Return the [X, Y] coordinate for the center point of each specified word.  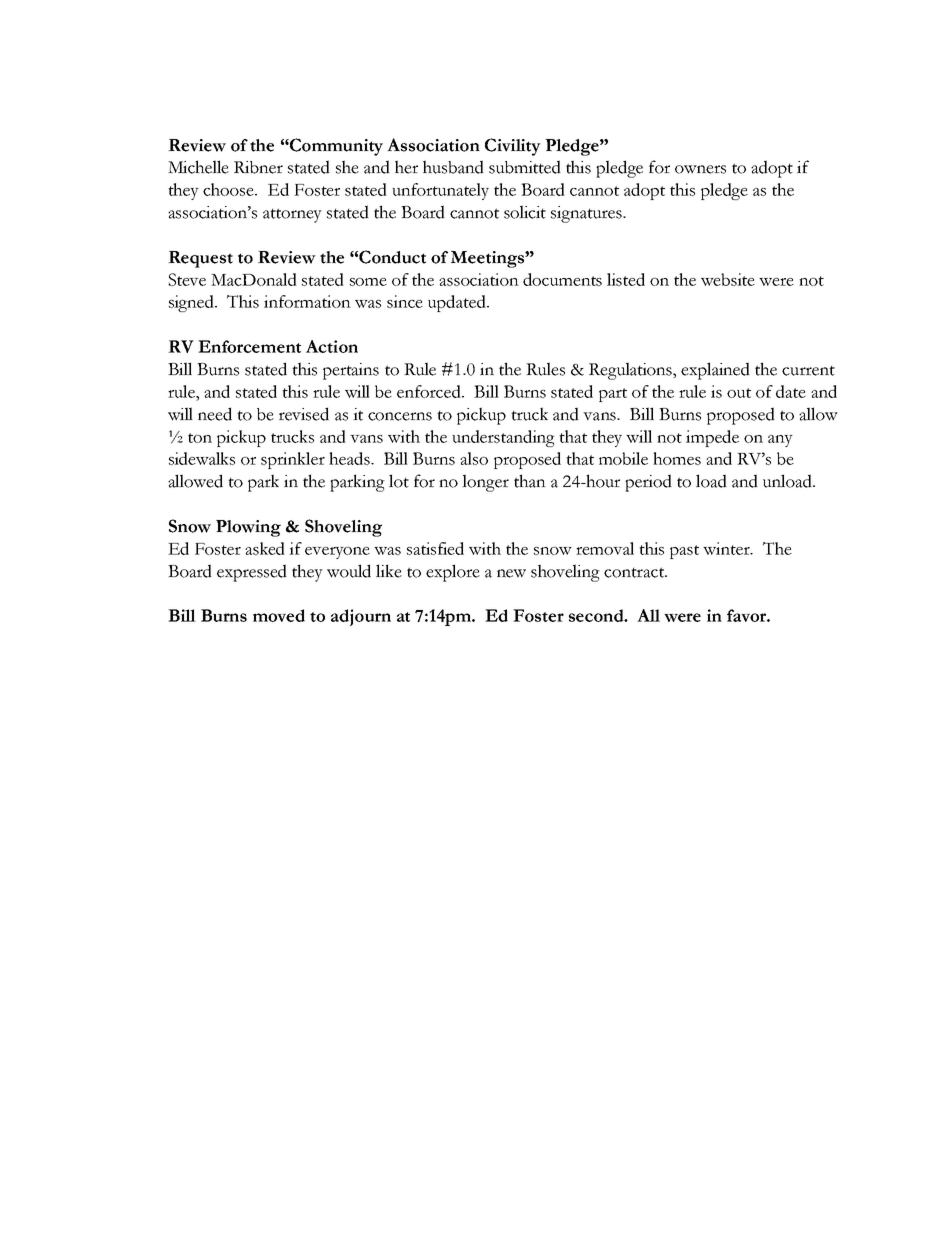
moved [279, 615]
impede [712, 438]
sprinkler [293, 460]
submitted [525, 167]
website [728, 279]
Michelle [198, 167]
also [474, 458]
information [307, 301]
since [405, 301]
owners [700, 169]
